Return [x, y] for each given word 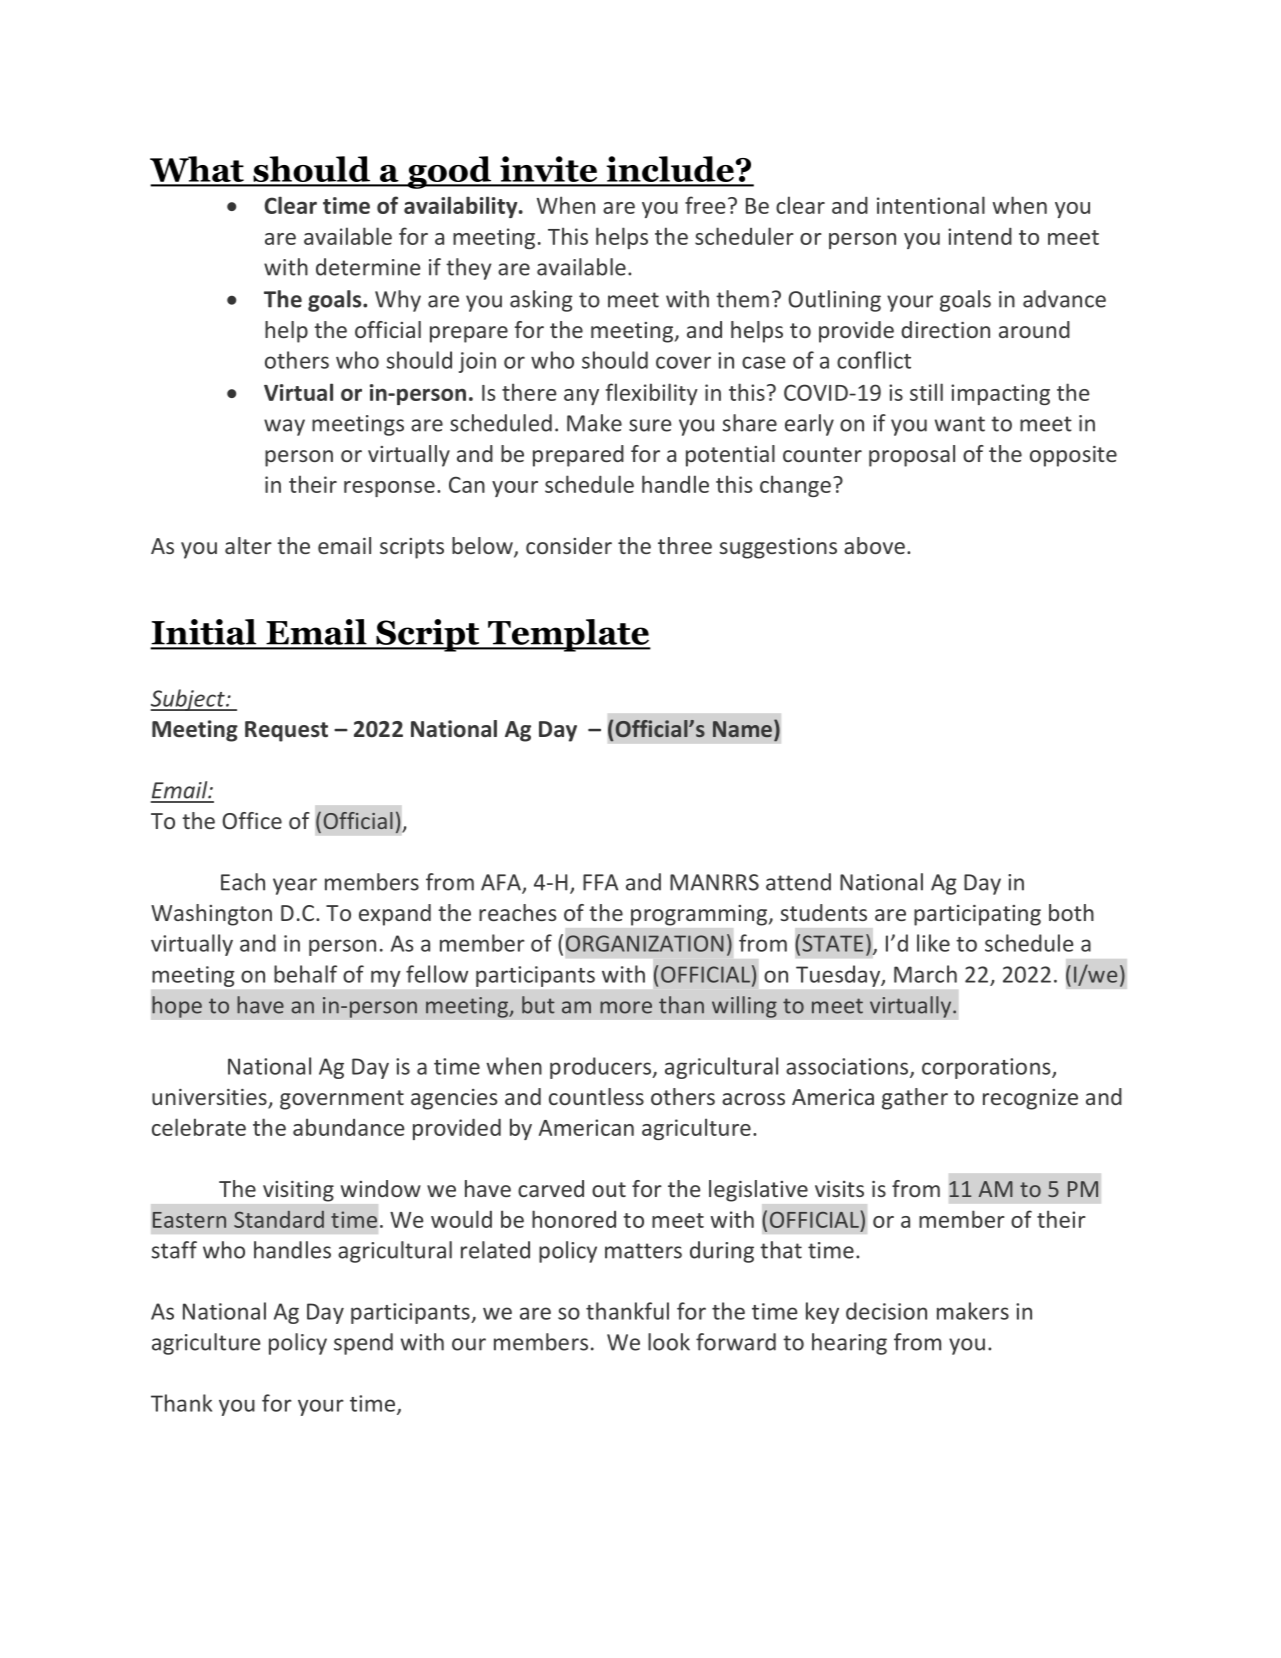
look [669, 1342]
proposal [912, 456]
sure [650, 425]
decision [886, 1311]
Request [286, 731]
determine [368, 267]
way [284, 427]
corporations [987, 1068]
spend [363, 1344]
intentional [931, 205]
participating [977, 915]
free [705, 205]
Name [742, 729]
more [626, 1007]
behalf [305, 974]
